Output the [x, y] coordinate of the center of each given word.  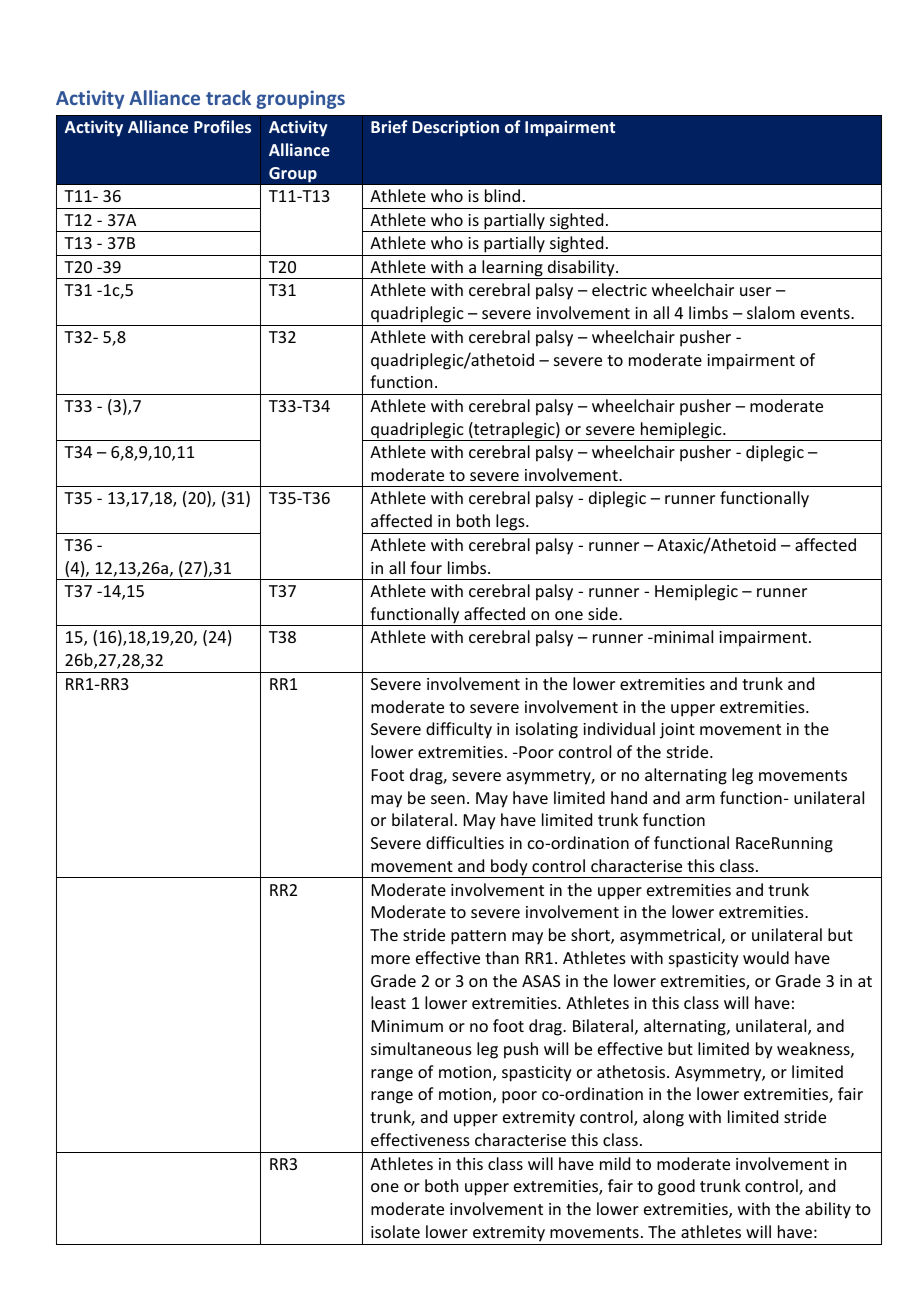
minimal [682, 636]
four [426, 567]
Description [456, 128]
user [755, 291]
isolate [395, 1231]
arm [700, 799]
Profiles [222, 126]
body [509, 868]
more [390, 959]
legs [510, 524]
